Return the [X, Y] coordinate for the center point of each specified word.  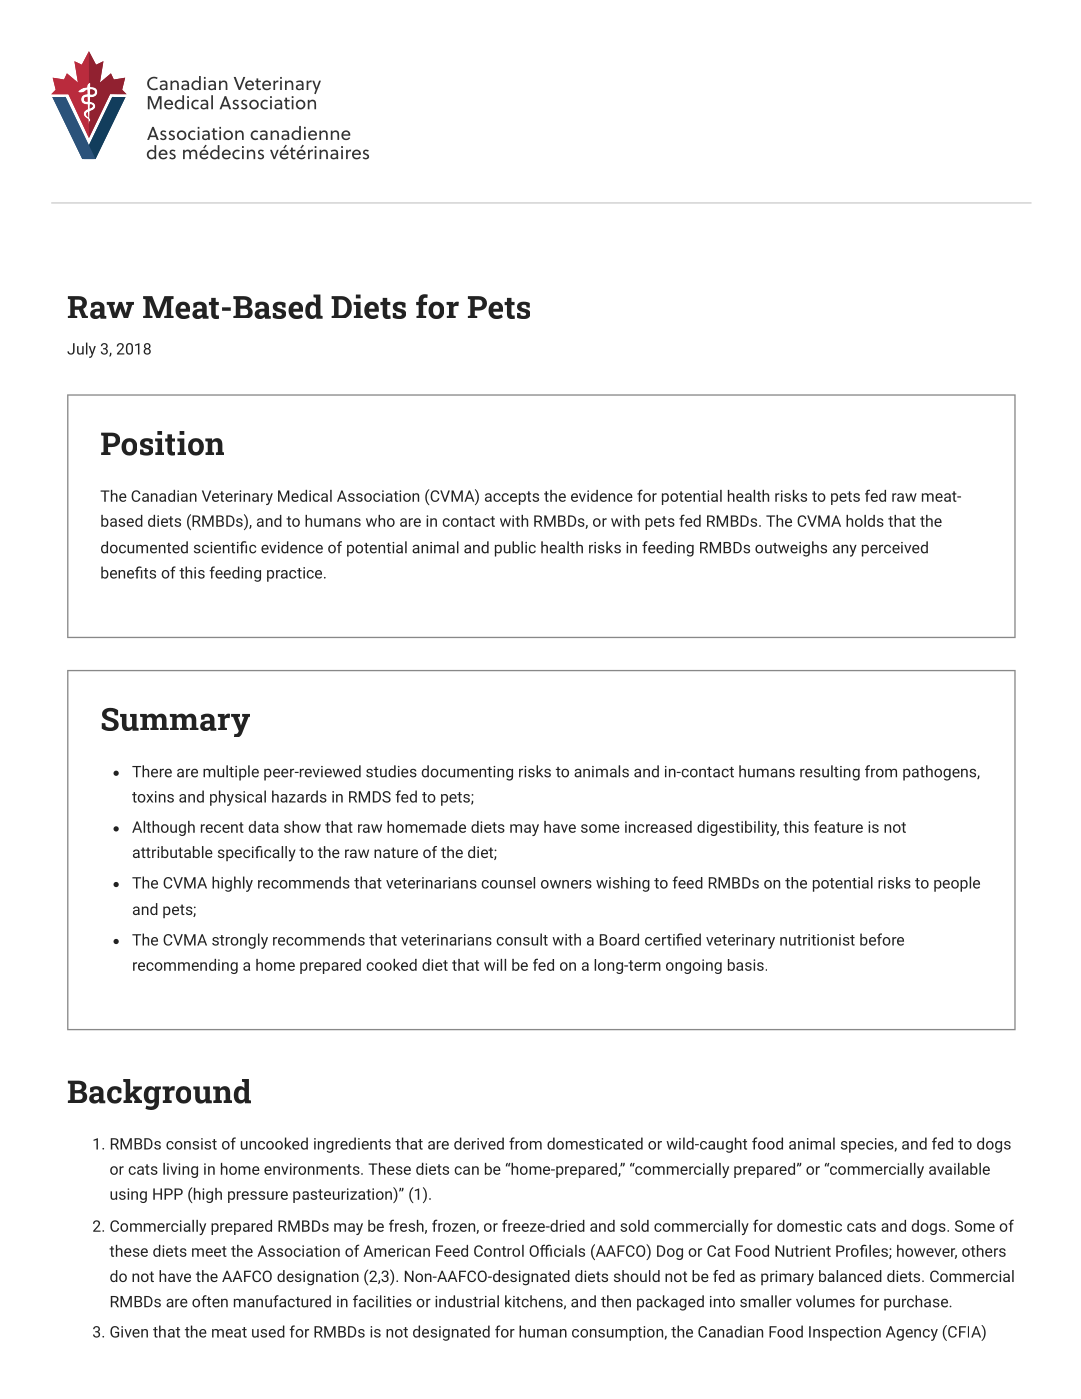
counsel [508, 883]
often [210, 1301]
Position [162, 443]
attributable [173, 852]
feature [838, 826]
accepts [512, 498]
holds [865, 521]
